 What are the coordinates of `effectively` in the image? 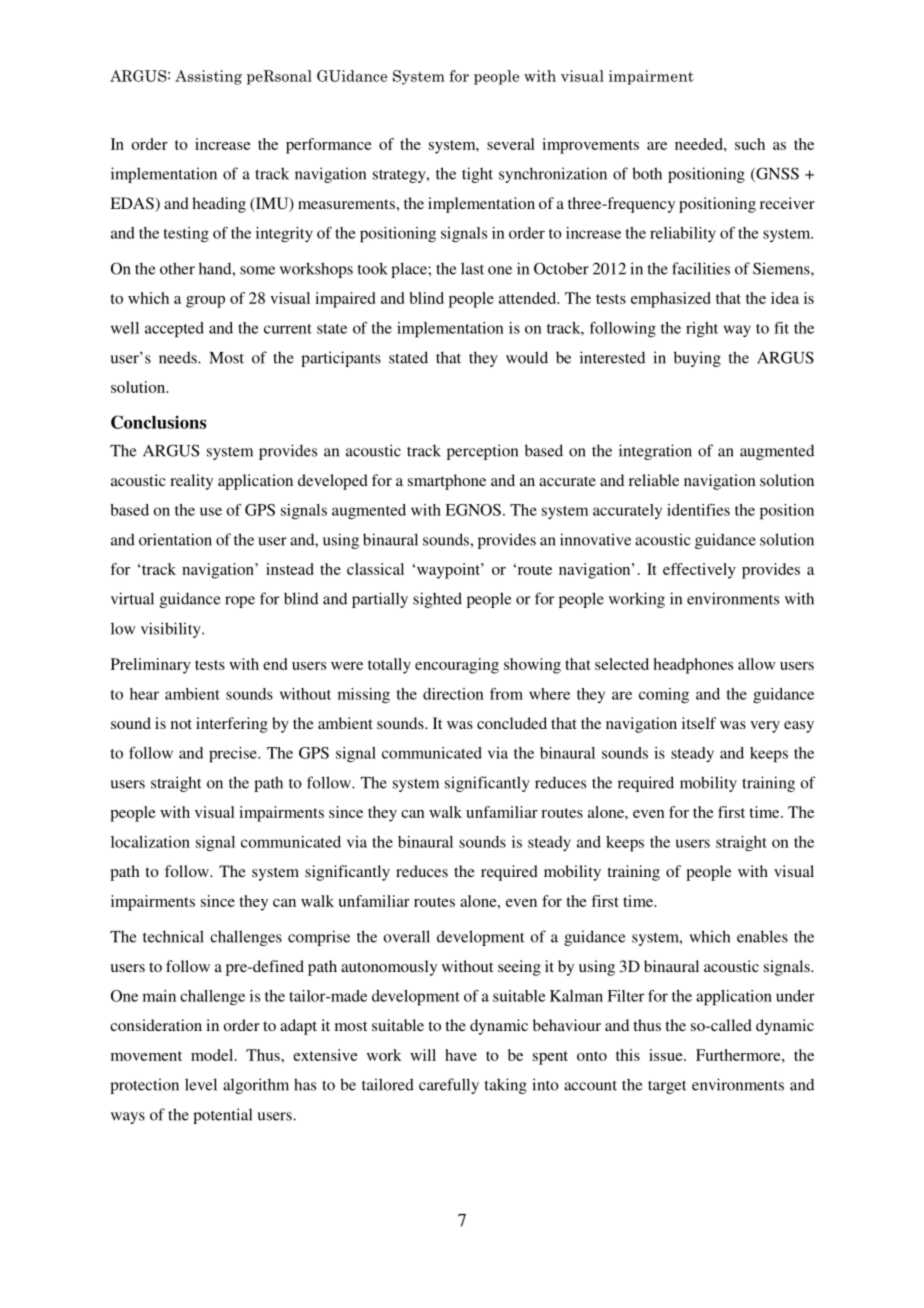 It's located at (699, 571).
